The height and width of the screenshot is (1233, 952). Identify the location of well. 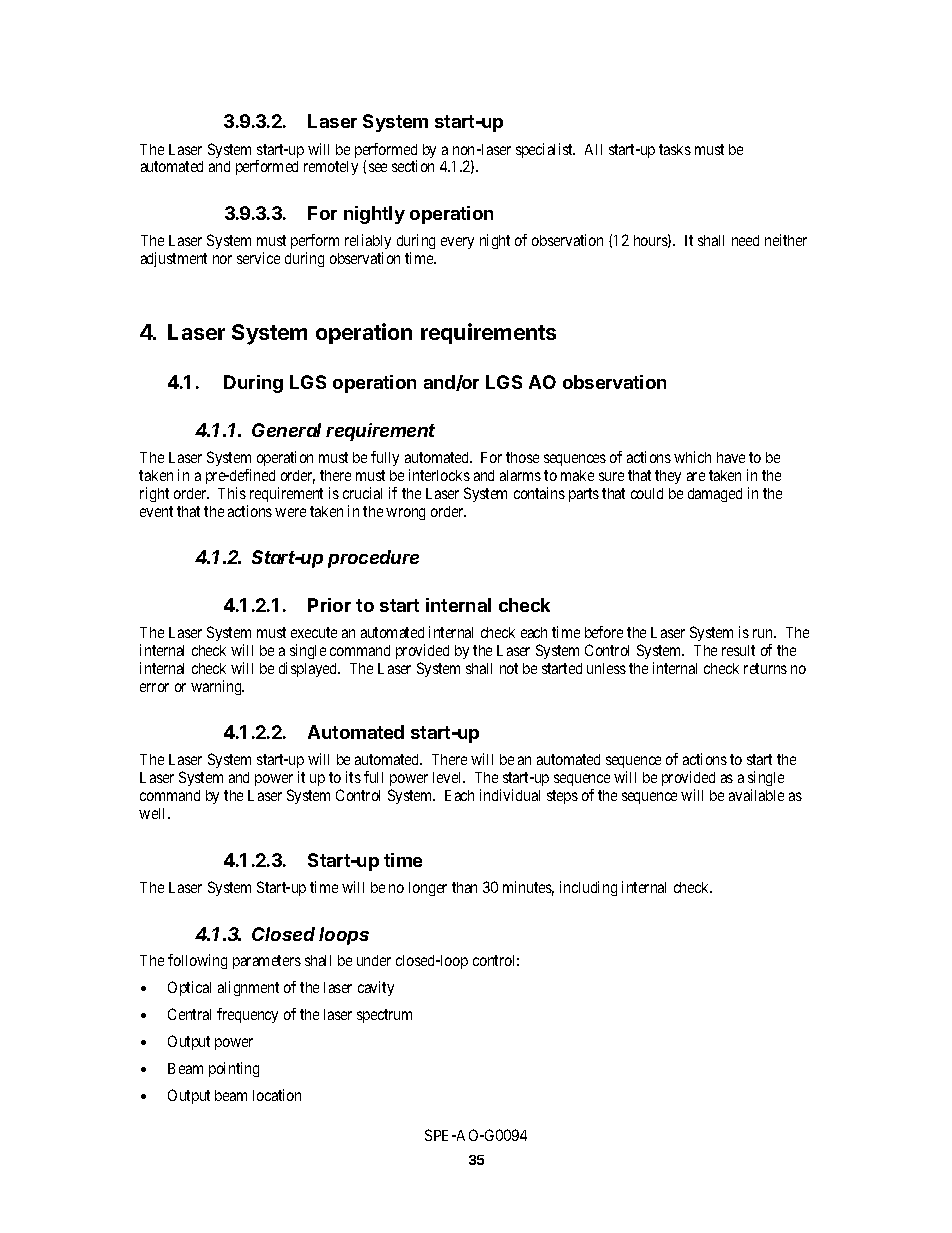
(154, 813).
